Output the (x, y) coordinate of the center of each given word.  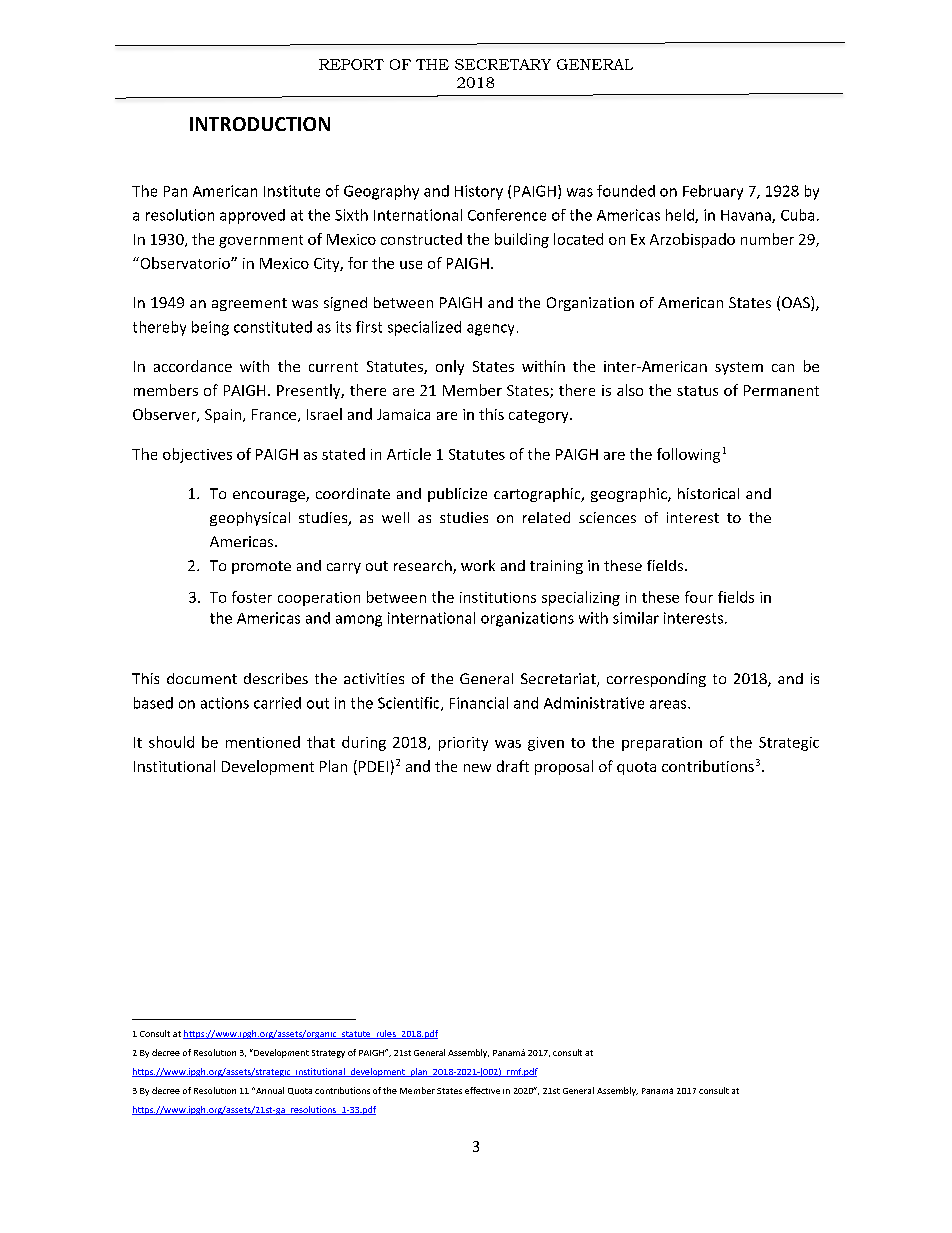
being (210, 328)
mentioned (263, 742)
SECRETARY (503, 64)
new (477, 768)
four (699, 597)
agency (490, 330)
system (739, 368)
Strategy (328, 1054)
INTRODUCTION (260, 124)
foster (252, 597)
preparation (662, 744)
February (713, 192)
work (478, 565)
